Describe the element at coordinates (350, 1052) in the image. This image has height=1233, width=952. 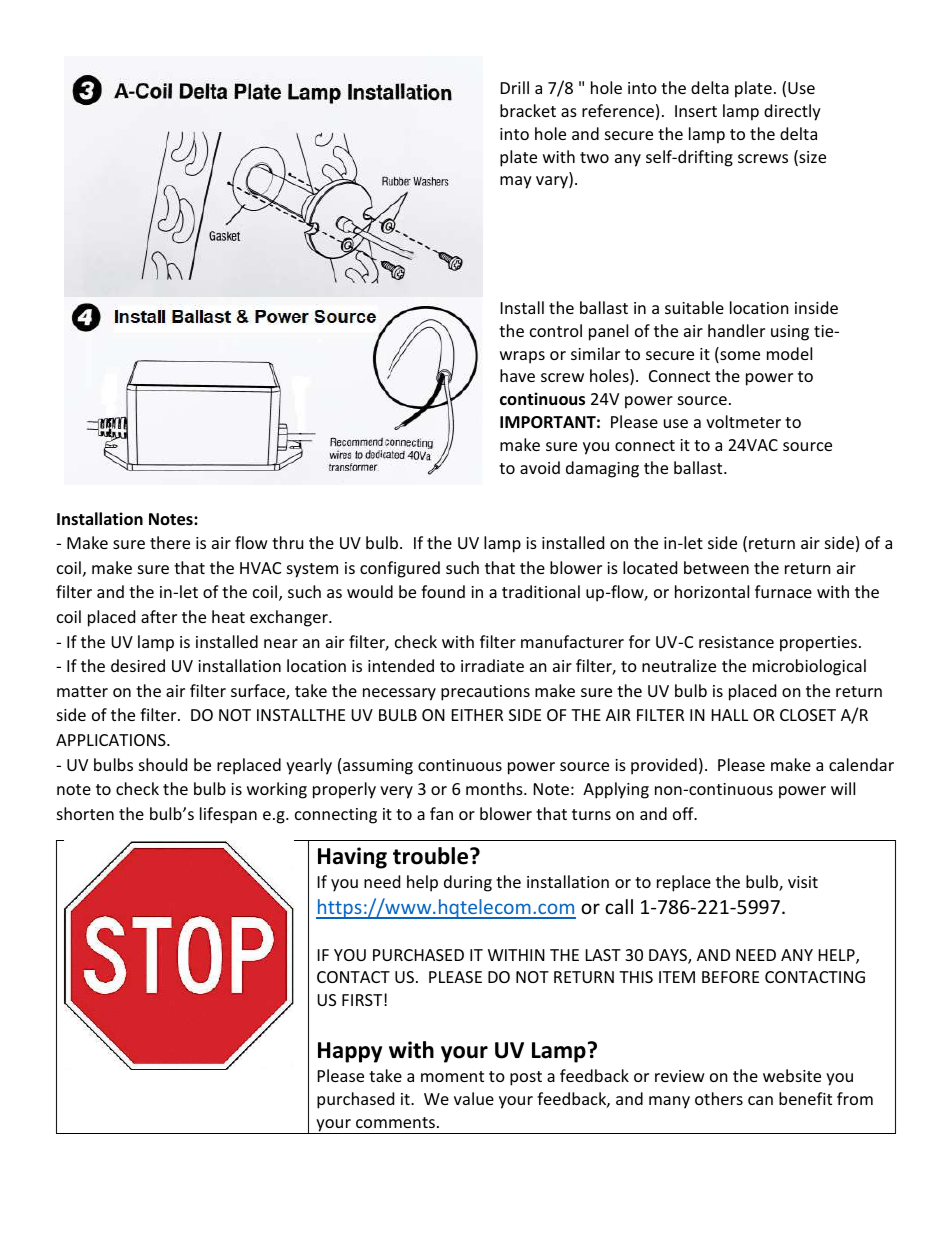
I see `Happy` at that location.
